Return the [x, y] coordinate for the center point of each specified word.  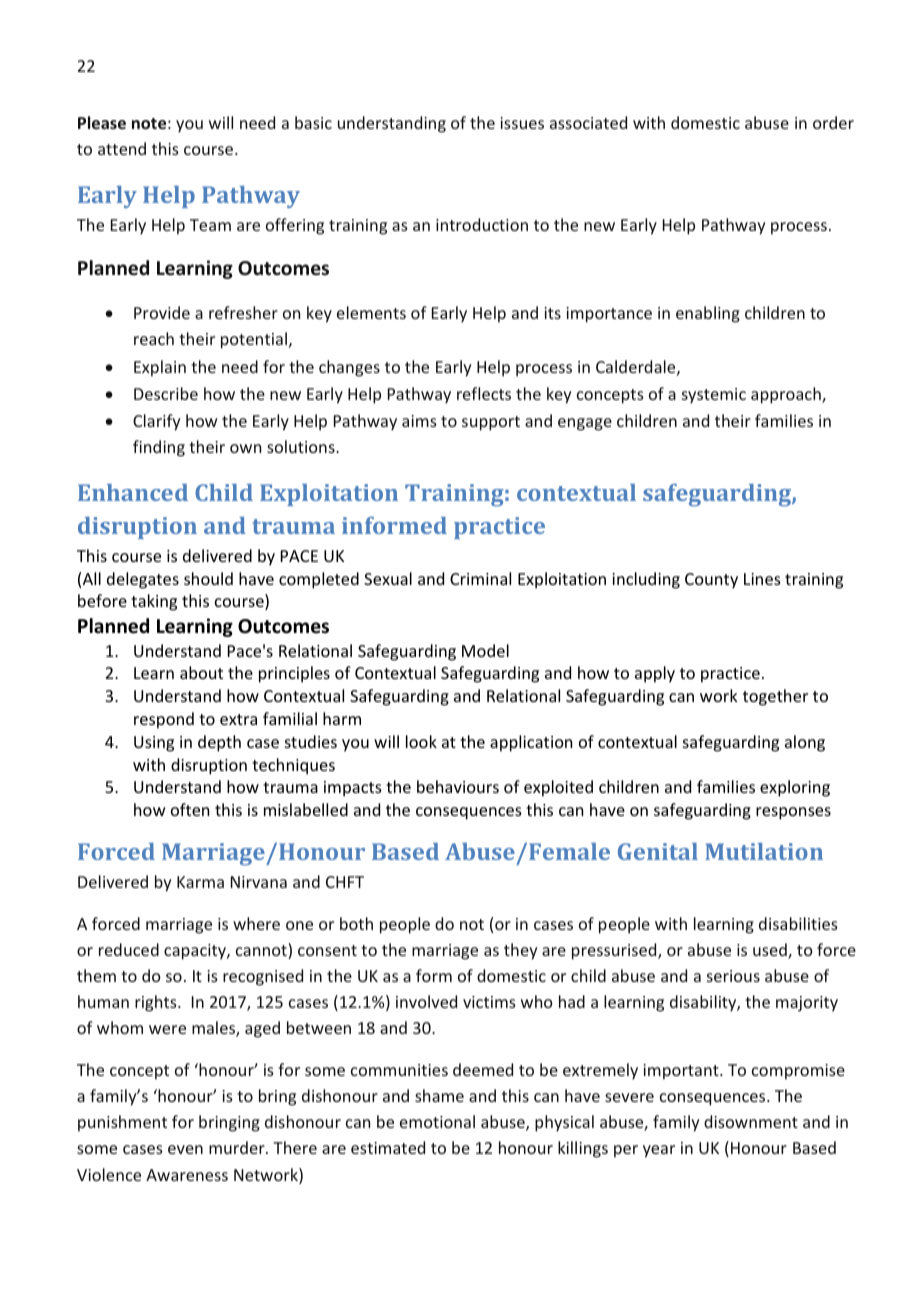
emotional [437, 1121]
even [185, 1149]
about [201, 672]
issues [522, 123]
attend [122, 148]
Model [485, 650]
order [833, 122]
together [775, 697]
